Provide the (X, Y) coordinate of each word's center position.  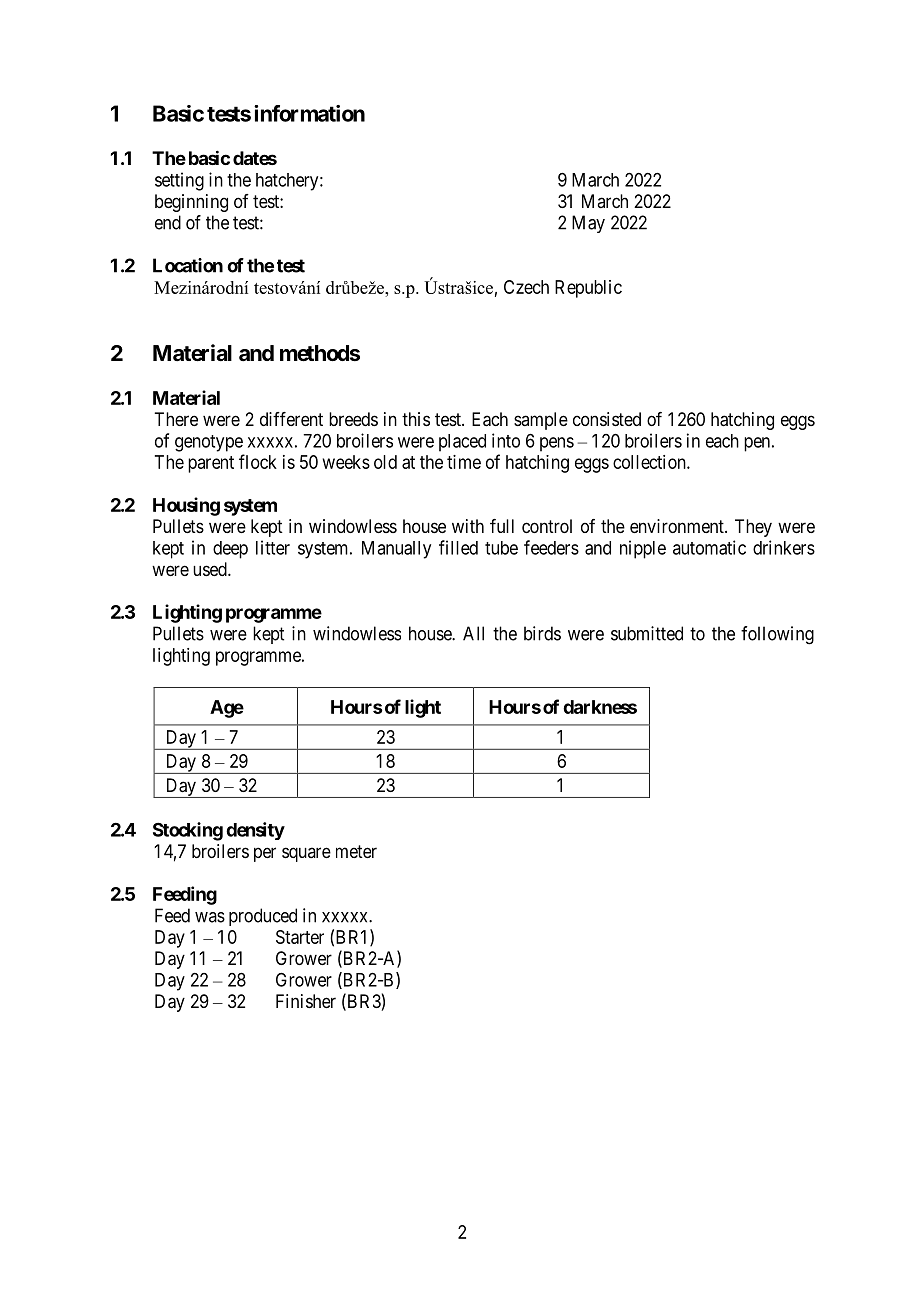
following (777, 635)
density (255, 831)
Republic (588, 289)
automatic (709, 547)
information (309, 113)
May (588, 224)
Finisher (306, 1001)
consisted (607, 419)
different (291, 419)
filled (458, 547)
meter (356, 851)
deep (230, 550)
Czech (526, 287)
